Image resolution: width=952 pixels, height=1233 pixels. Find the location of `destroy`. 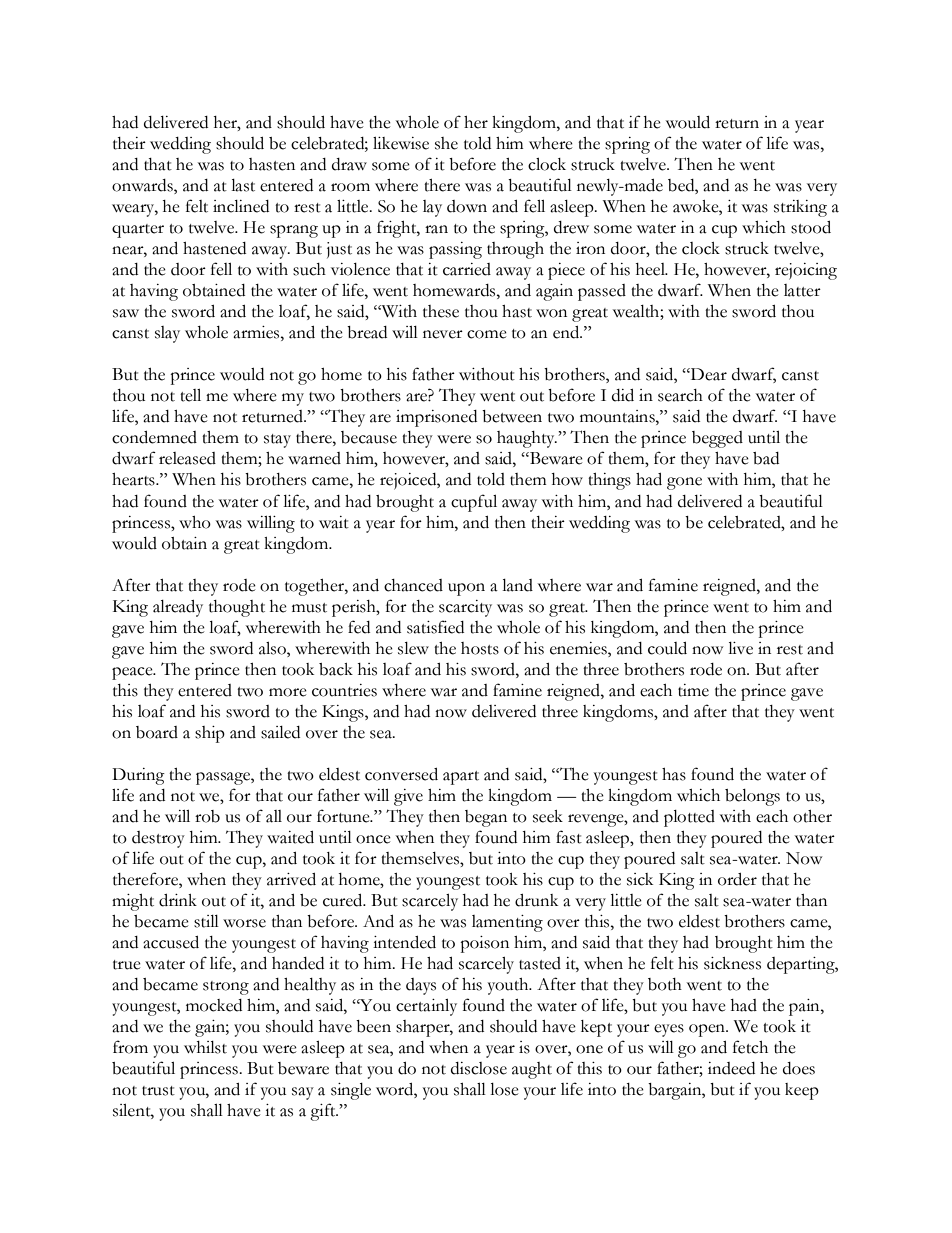

destroy is located at coordinates (158, 839).
